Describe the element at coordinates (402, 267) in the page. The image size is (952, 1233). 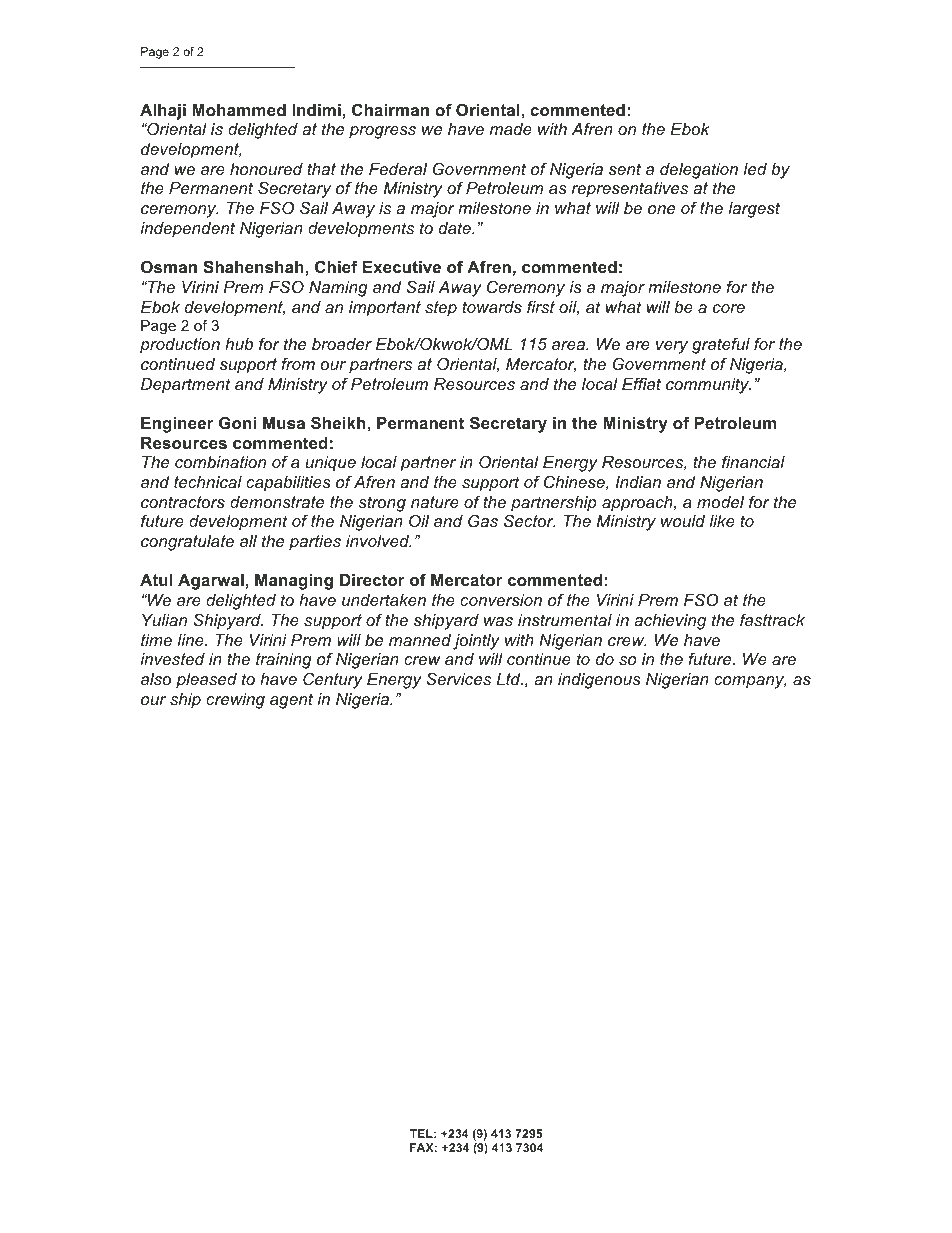
I see `Executive` at that location.
